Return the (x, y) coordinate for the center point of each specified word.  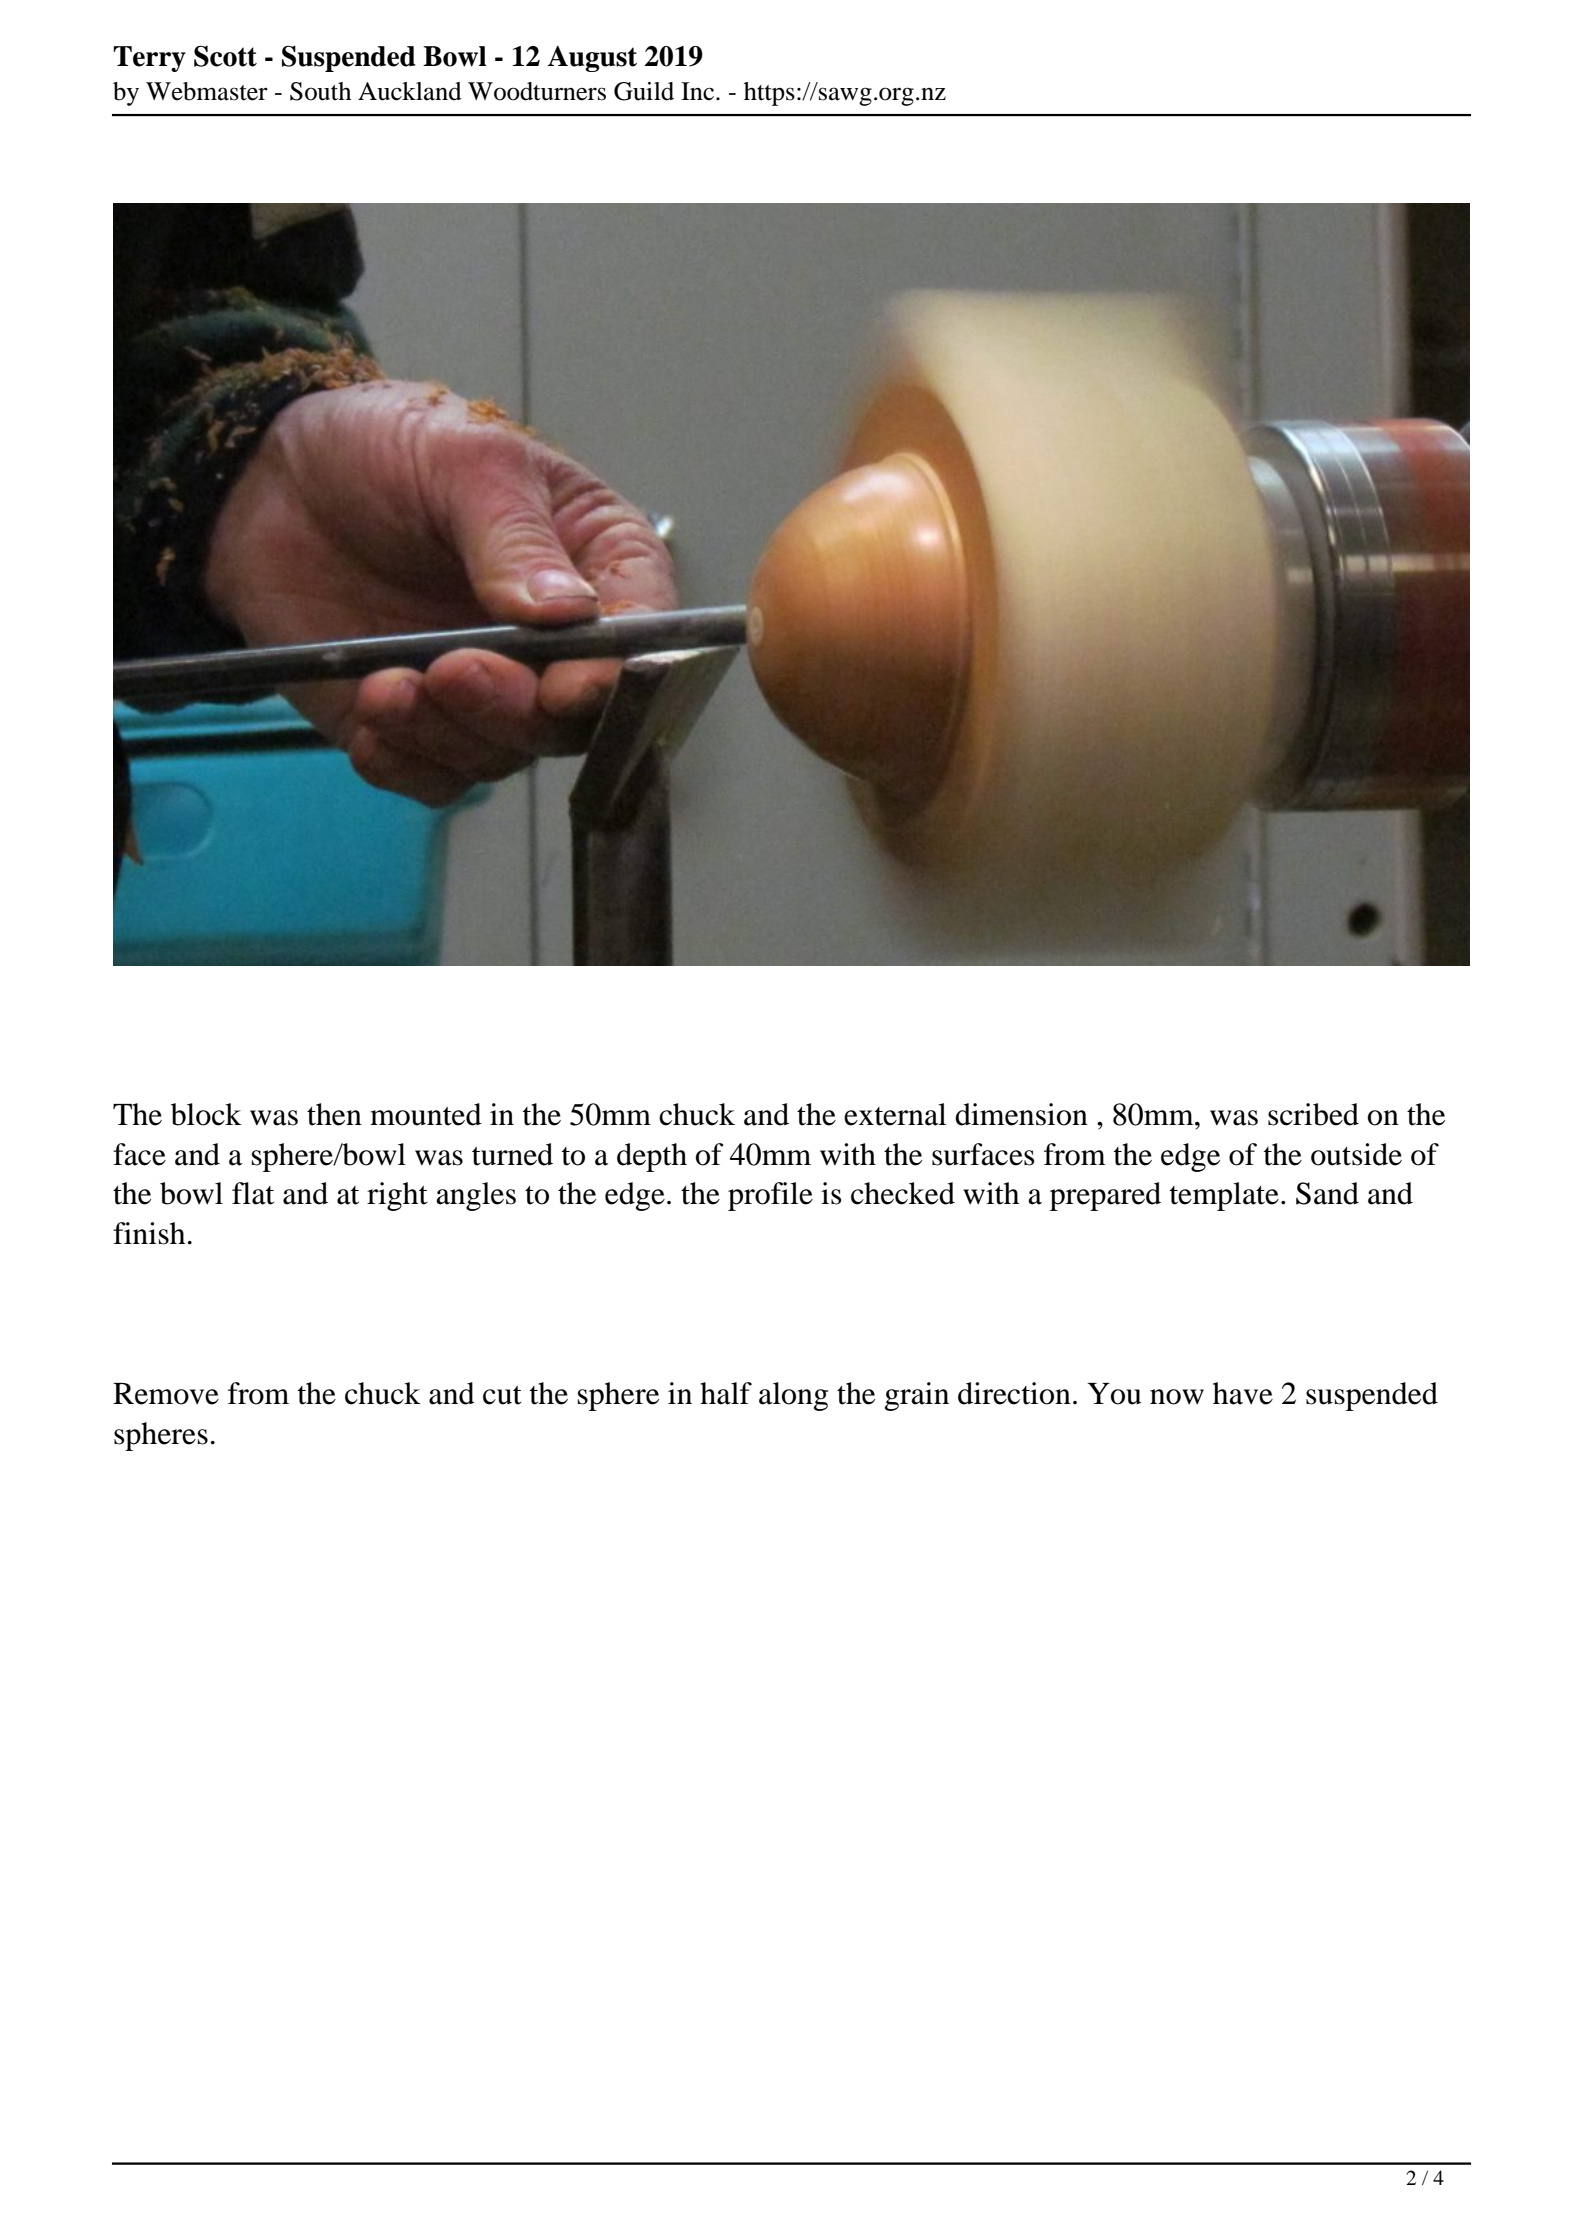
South (320, 91)
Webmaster (207, 91)
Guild (644, 91)
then (334, 1114)
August (592, 59)
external (895, 1114)
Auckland (410, 91)
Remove (166, 1394)
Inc (699, 91)
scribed (1313, 1114)
